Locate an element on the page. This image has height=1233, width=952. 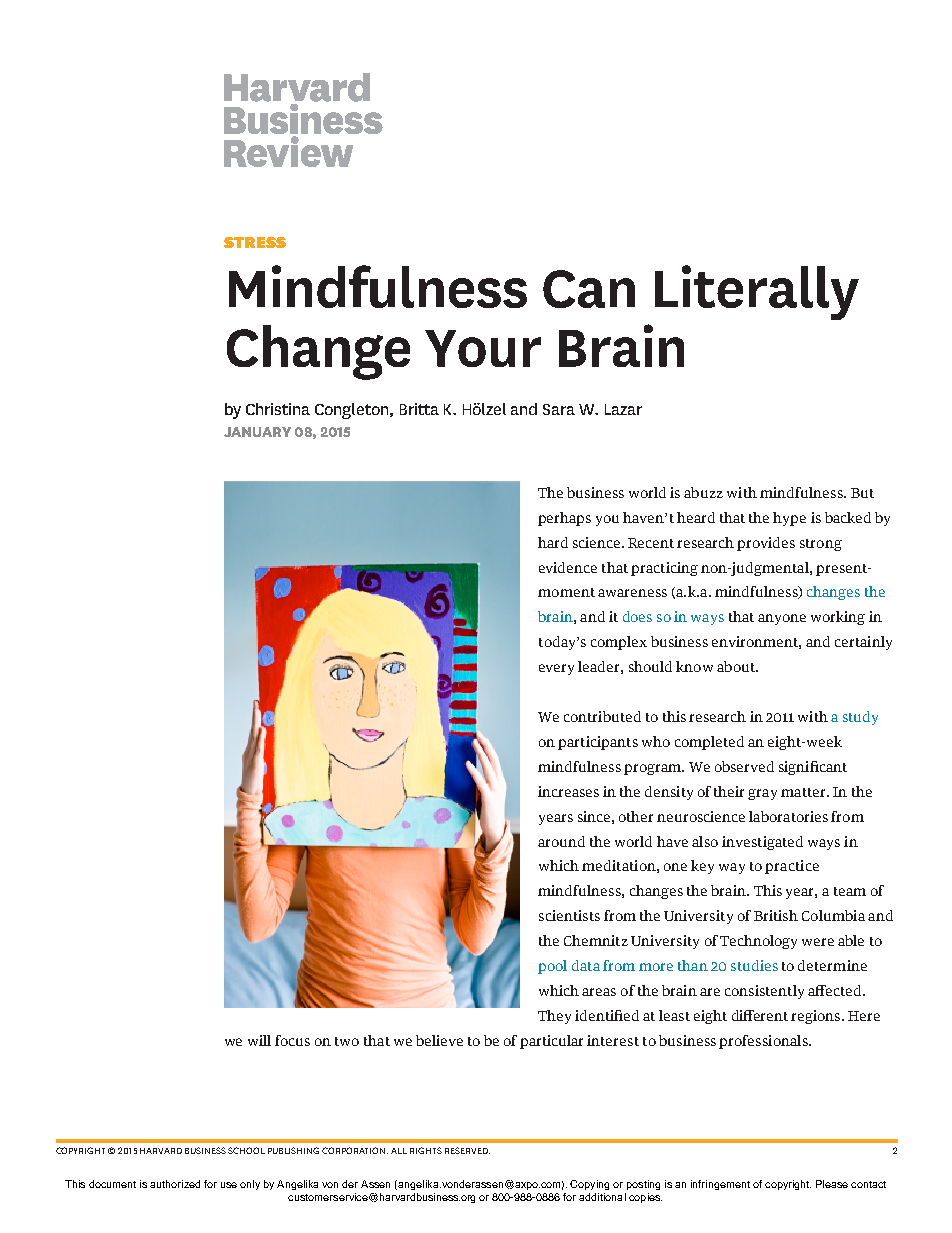
use is located at coordinates (229, 1185).
